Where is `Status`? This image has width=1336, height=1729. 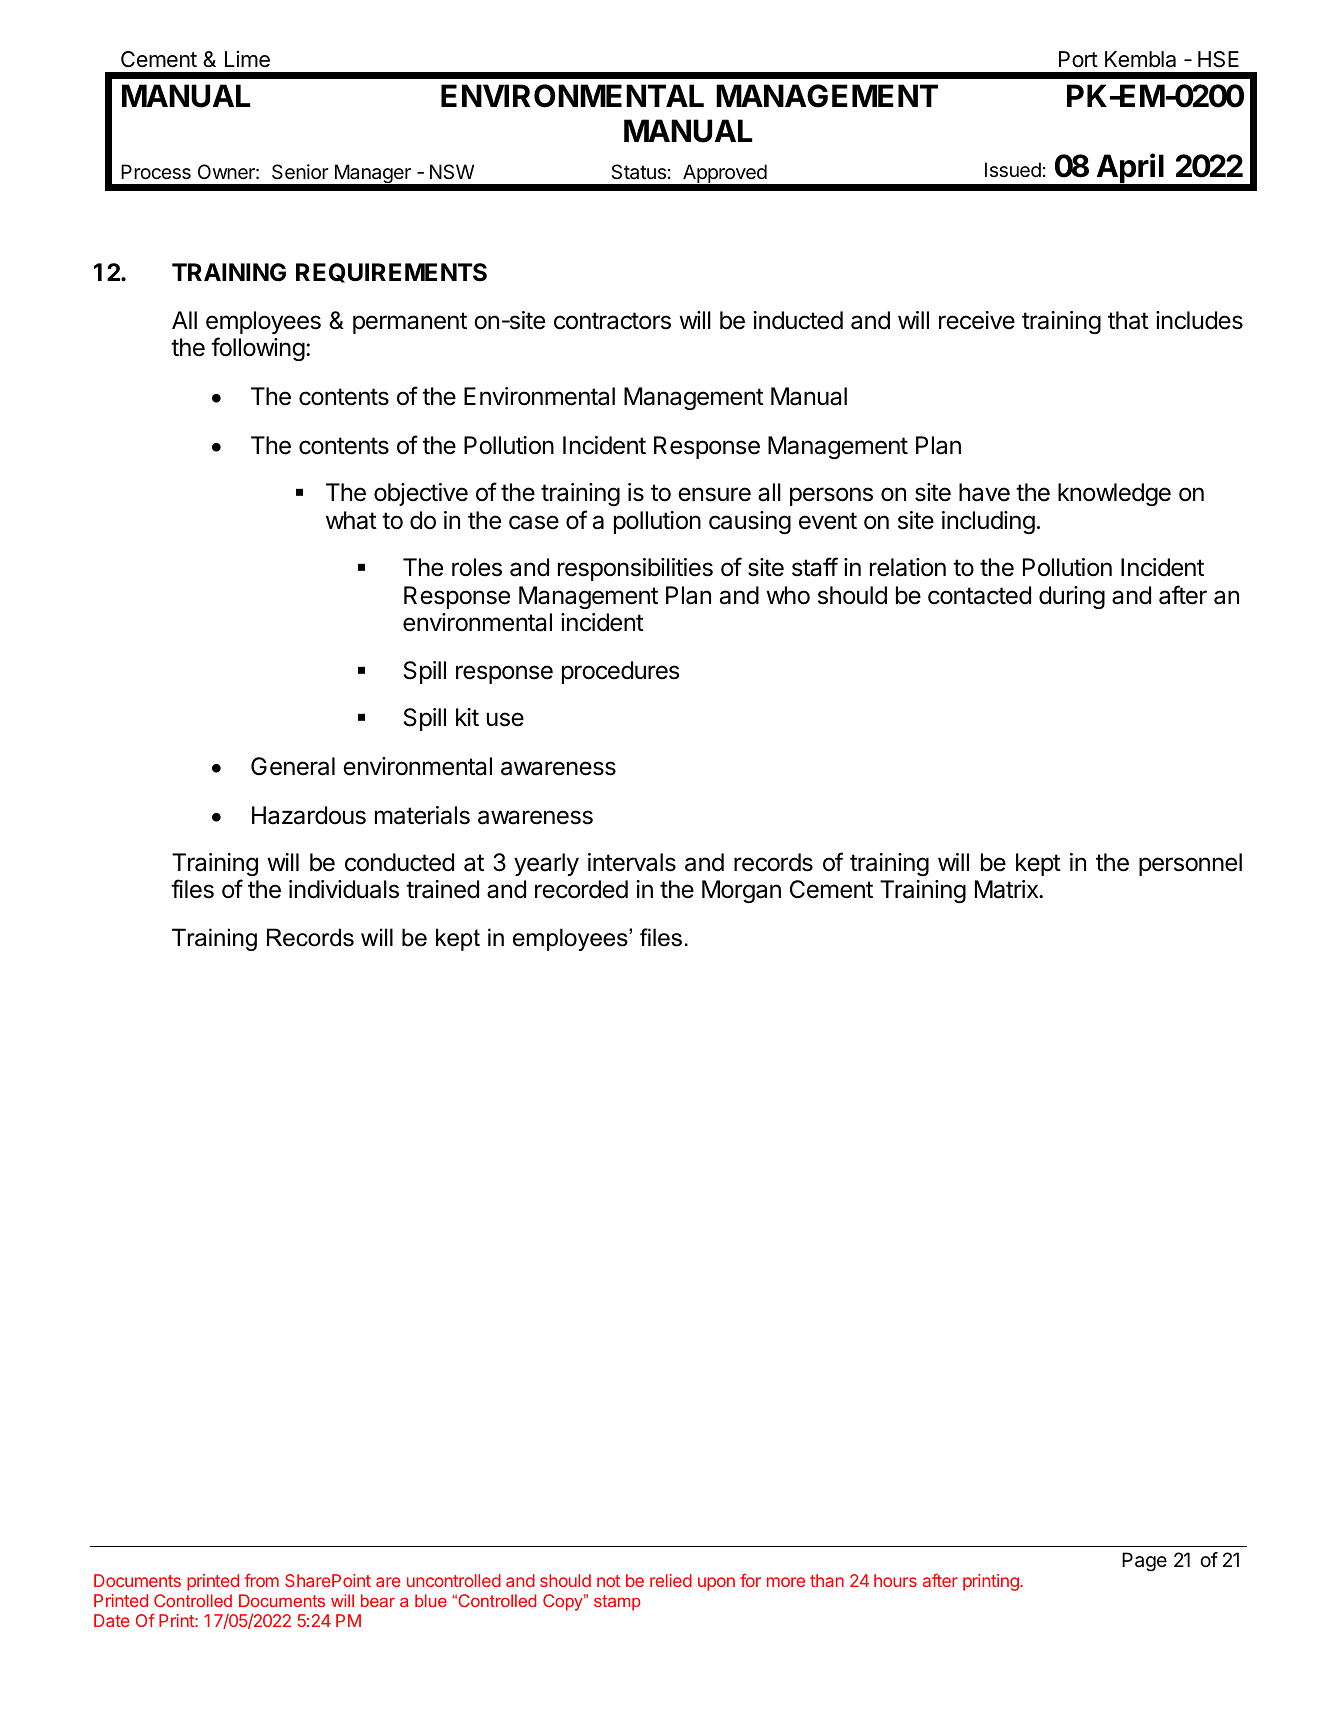
Status is located at coordinates (638, 172).
